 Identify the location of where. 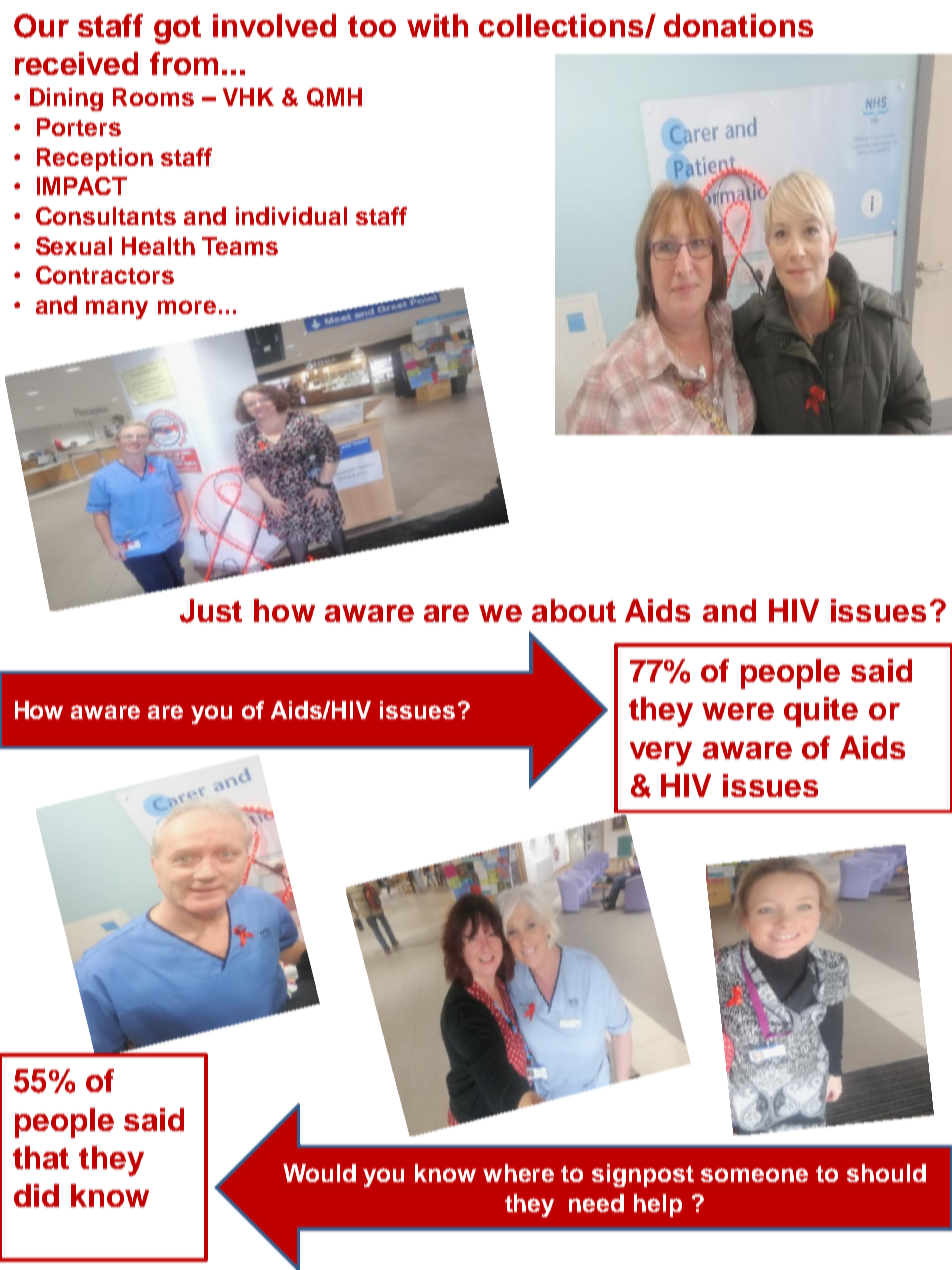
(518, 1173).
